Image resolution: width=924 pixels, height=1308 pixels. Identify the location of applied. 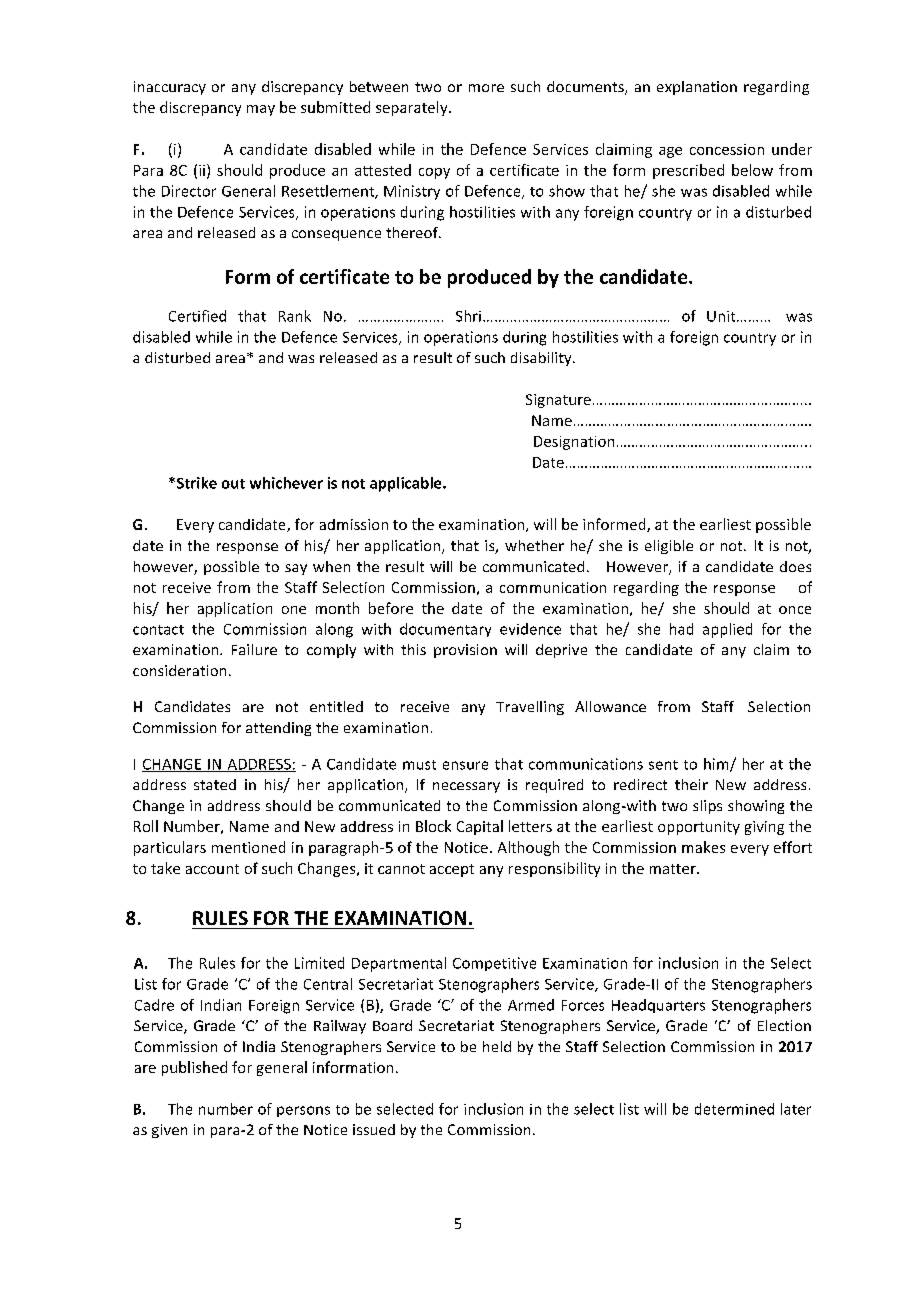
(727, 630).
